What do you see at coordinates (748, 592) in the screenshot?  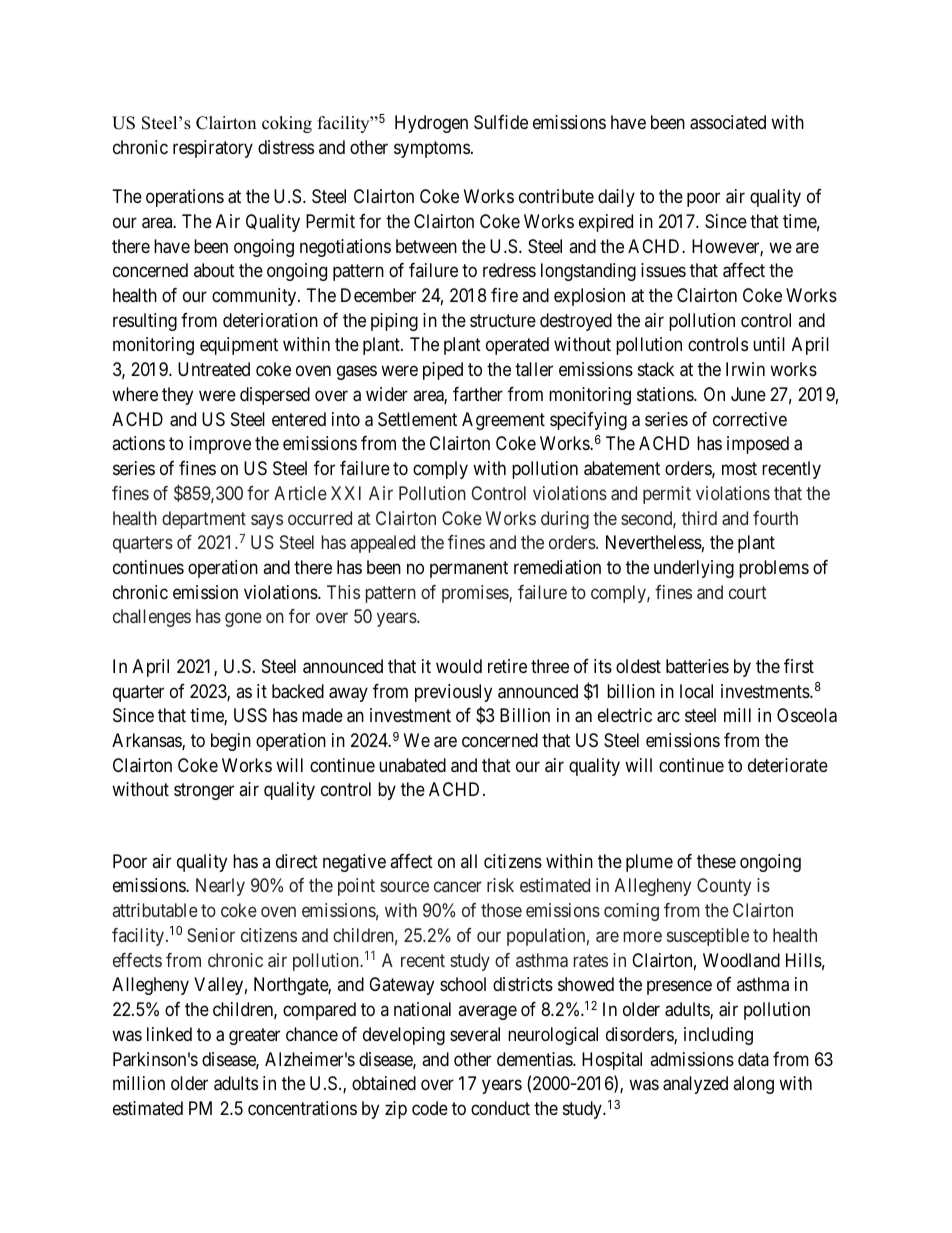 I see `court` at bounding box center [748, 592].
